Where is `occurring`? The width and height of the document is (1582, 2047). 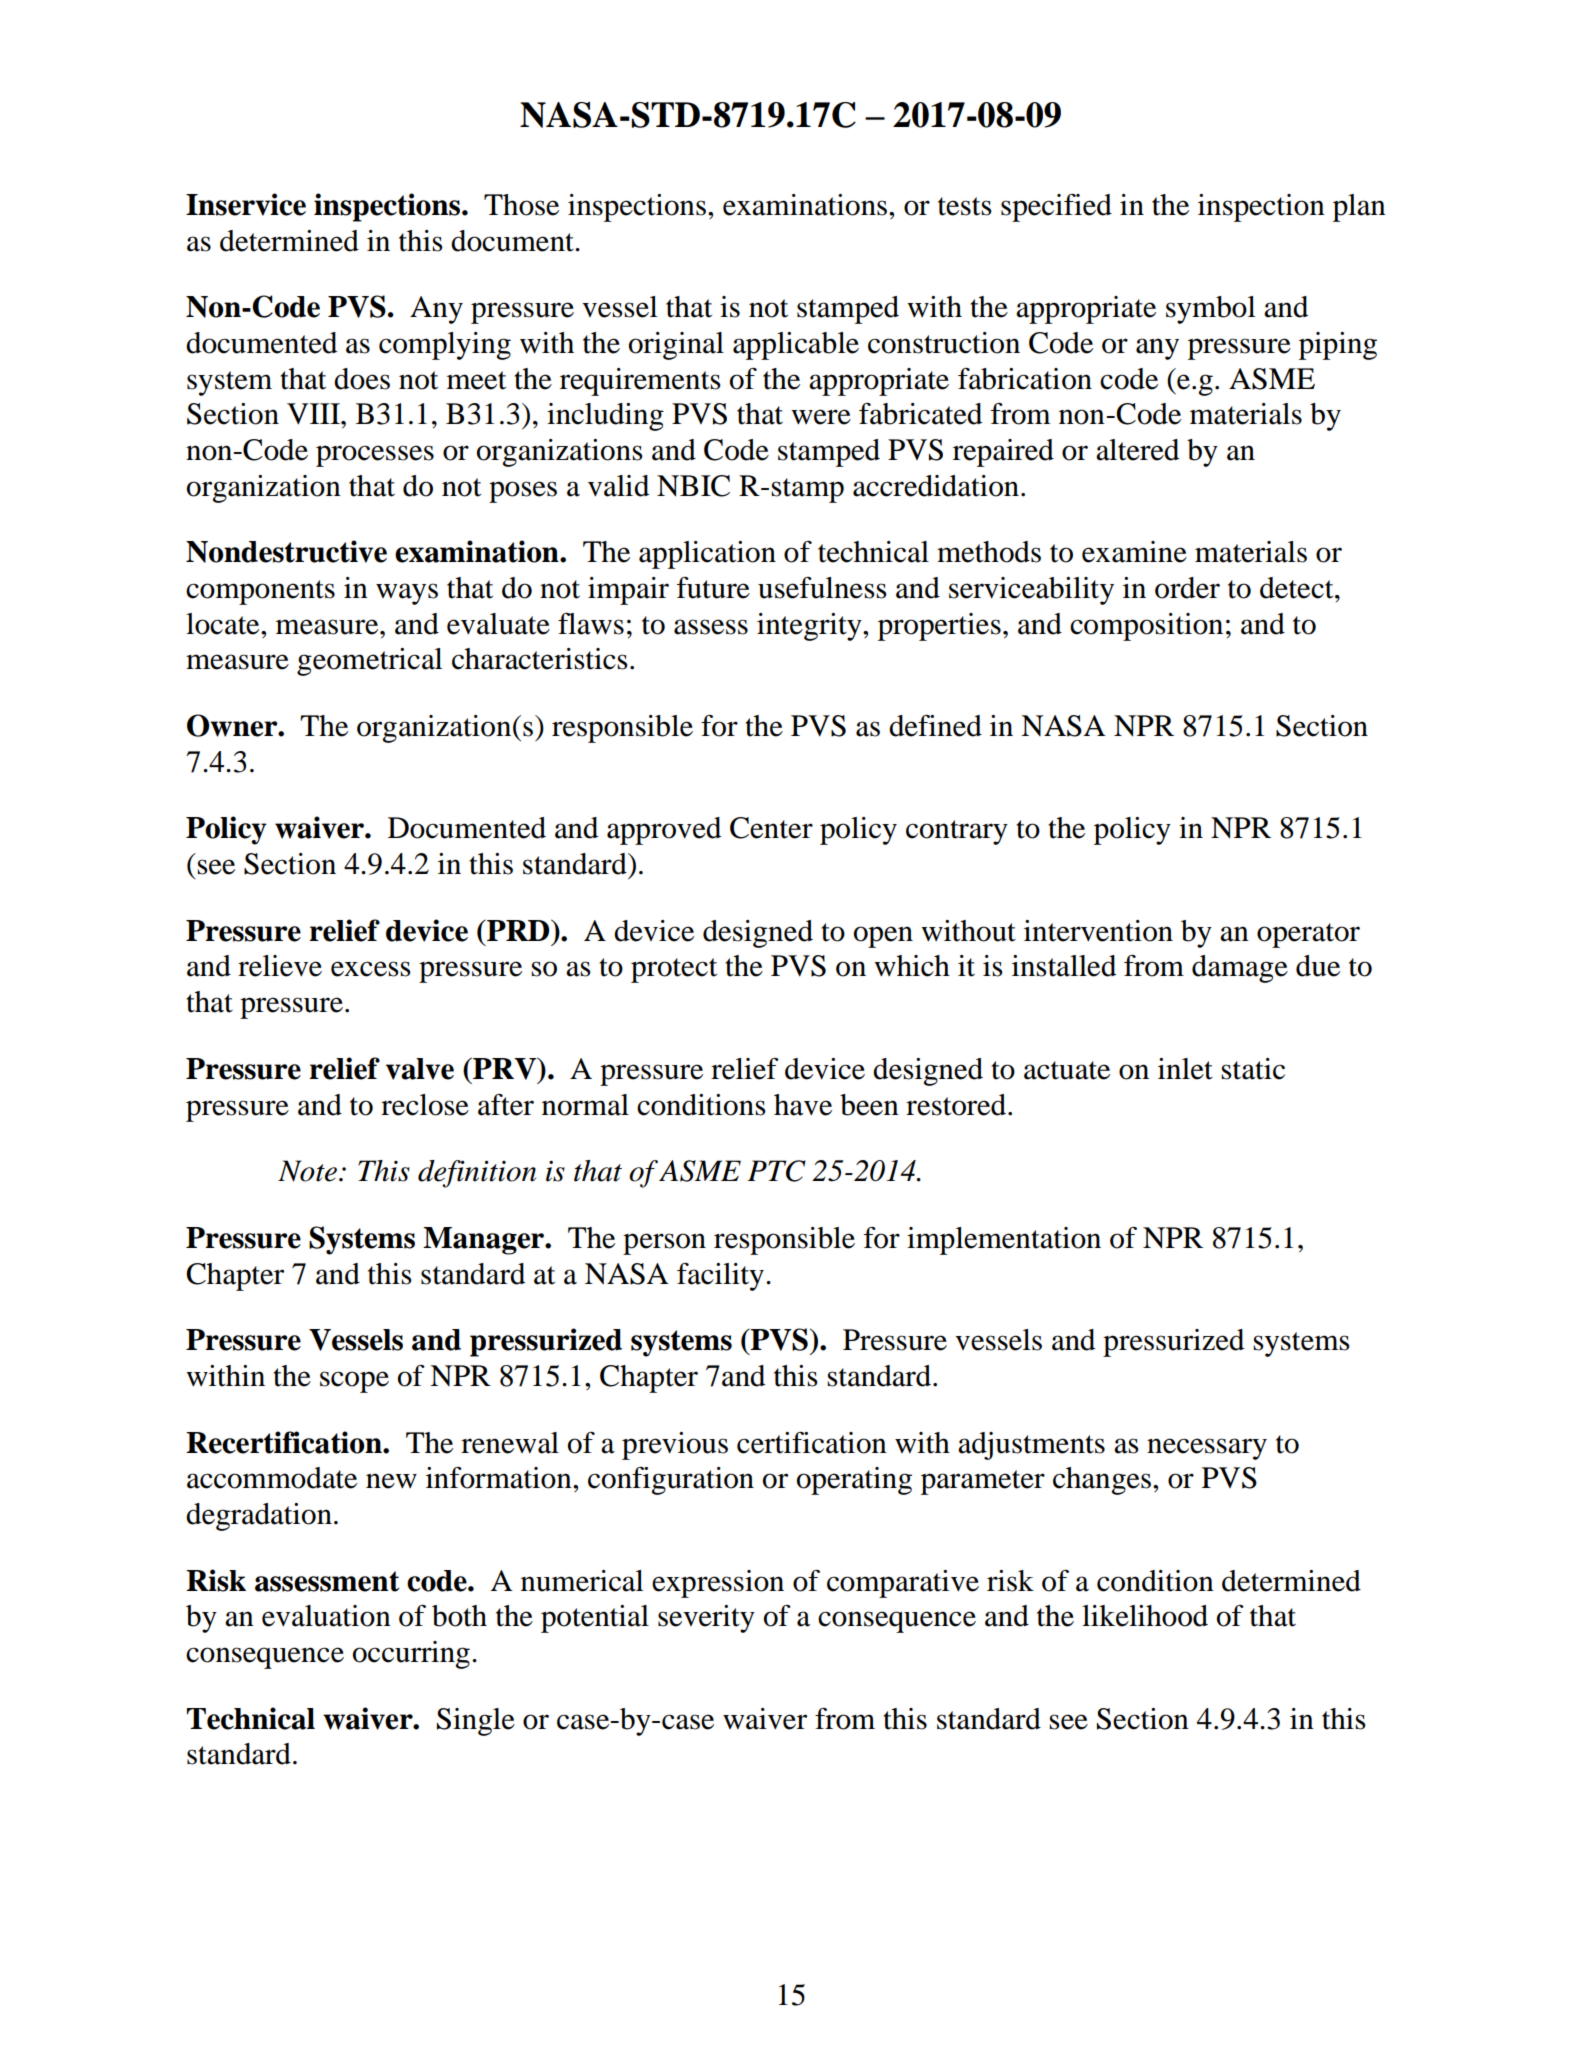
occurring is located at coordinates (411, 1655).
